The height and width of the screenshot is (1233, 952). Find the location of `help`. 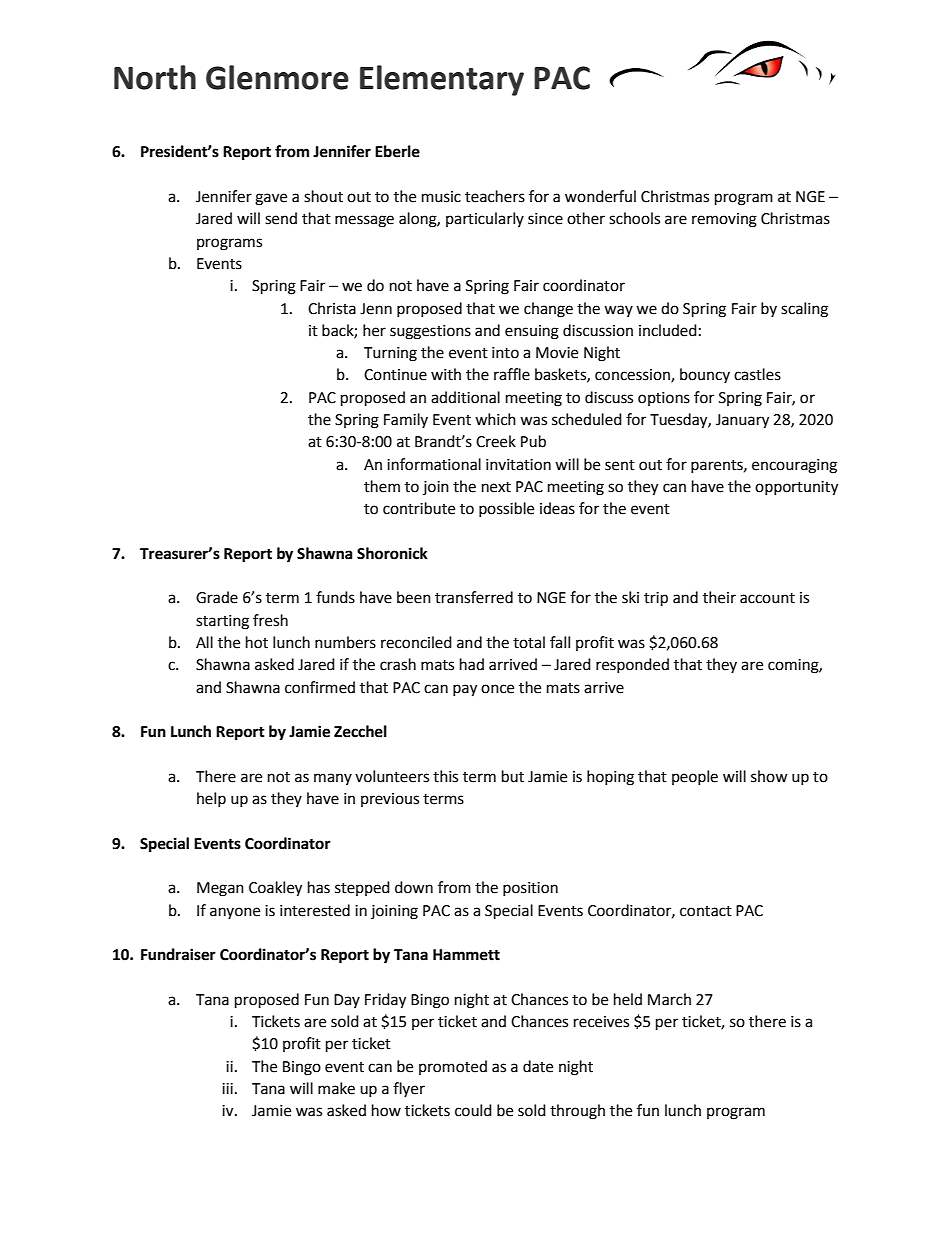

help is located at coordinates (211, 799).
